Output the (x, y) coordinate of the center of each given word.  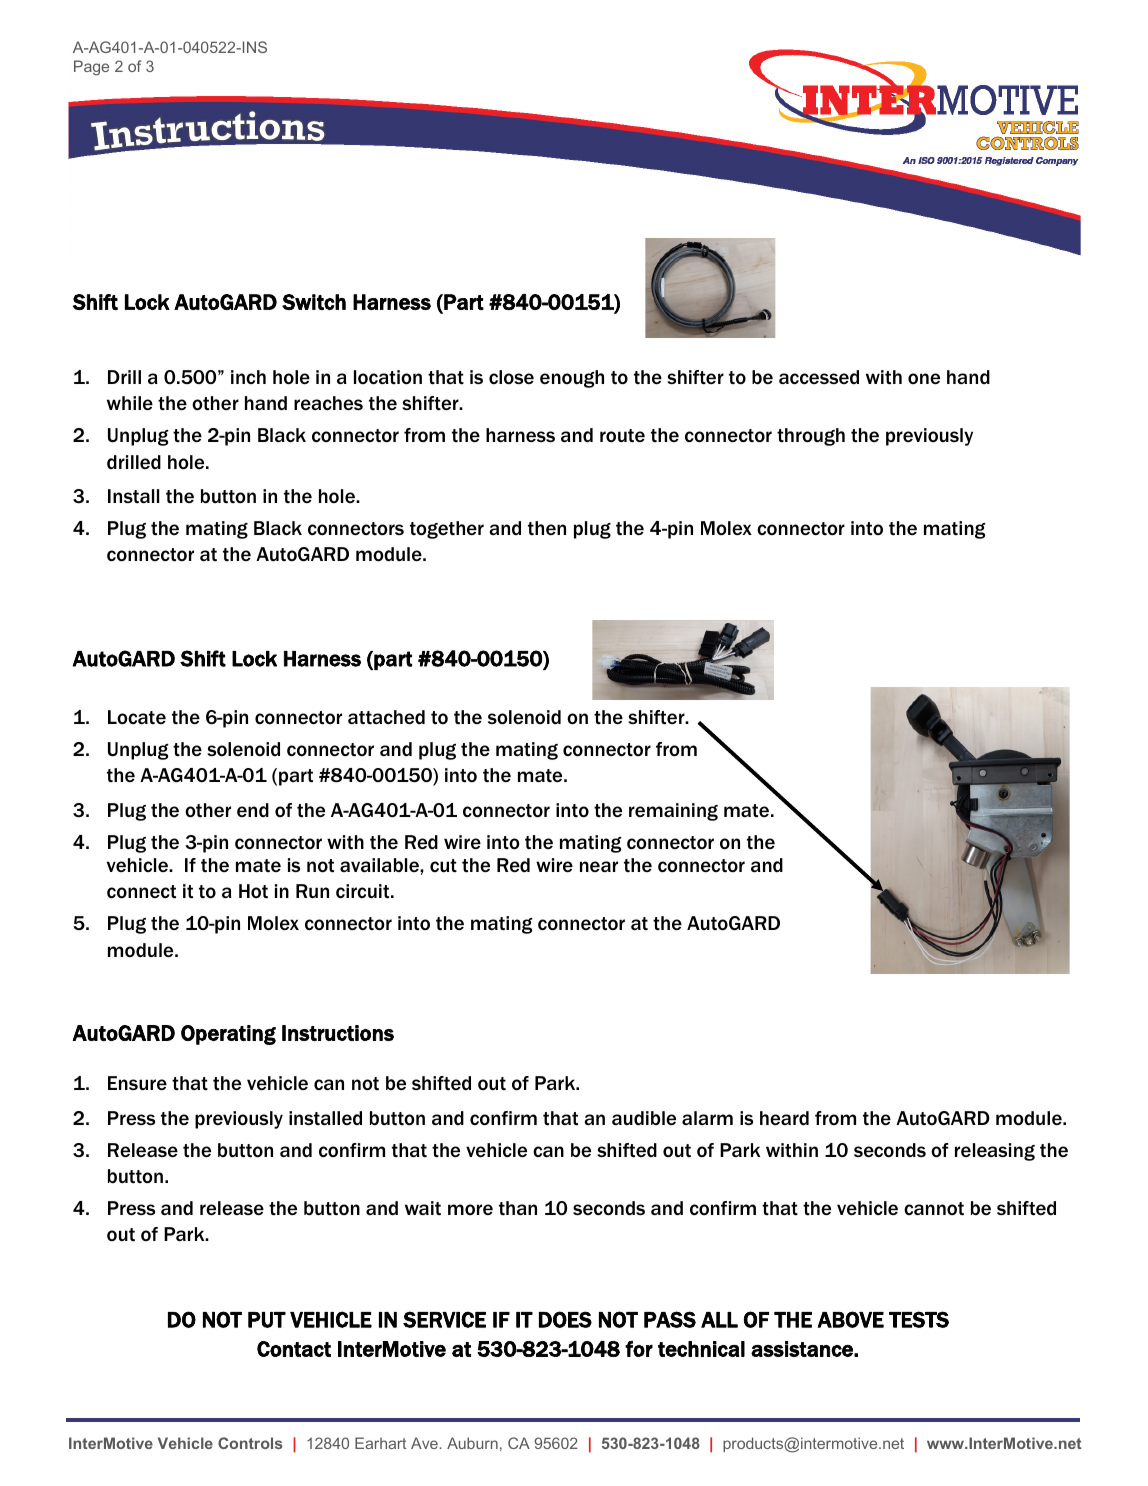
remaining (673, 812)
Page (91, 68)
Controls (250, 1443)
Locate (137, 717)
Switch (314, 302)
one (924, 378)
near (599, 866)
